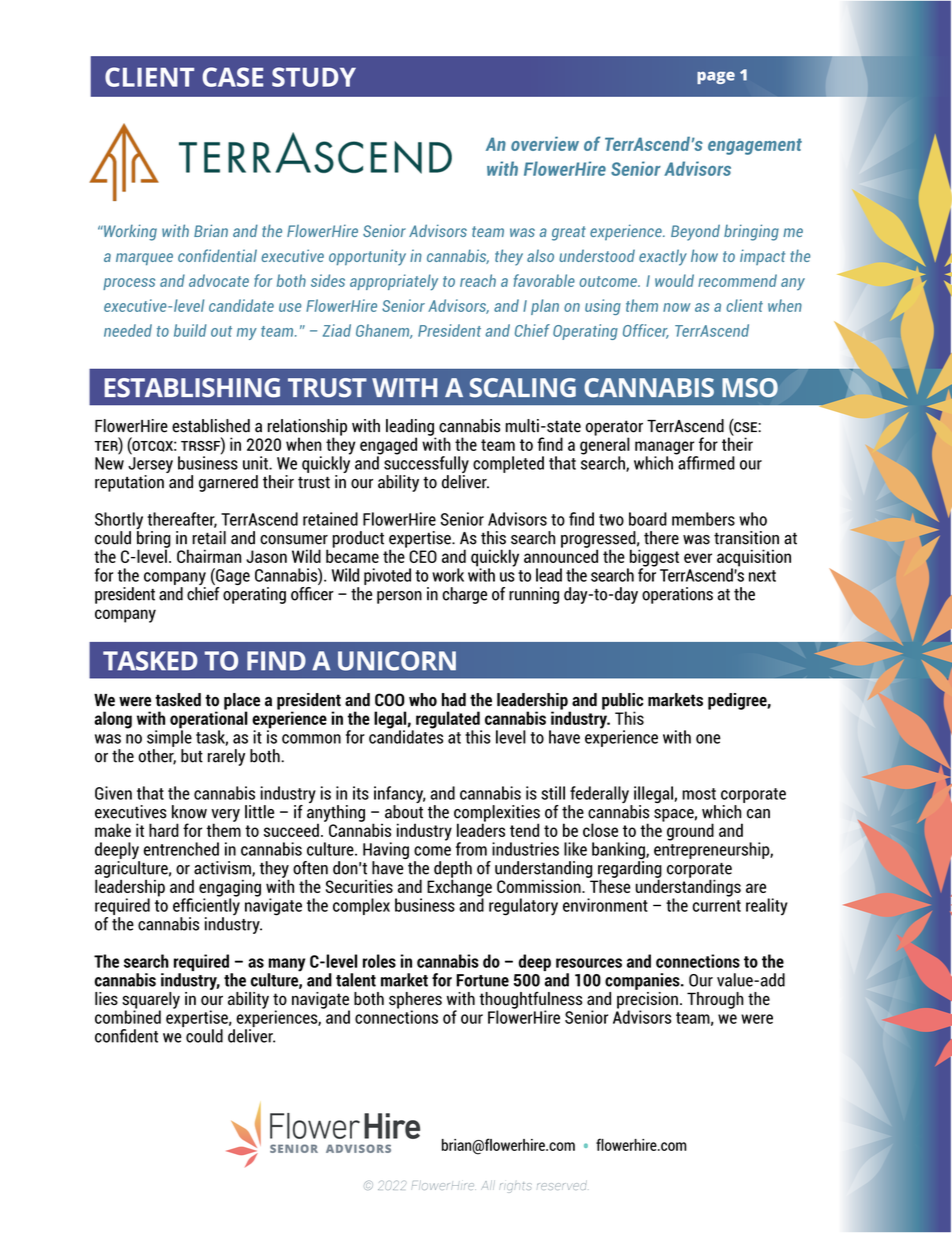  Describe the element at coordinates (562, 1185) in the screenshot. I see `reserved` at that location.
